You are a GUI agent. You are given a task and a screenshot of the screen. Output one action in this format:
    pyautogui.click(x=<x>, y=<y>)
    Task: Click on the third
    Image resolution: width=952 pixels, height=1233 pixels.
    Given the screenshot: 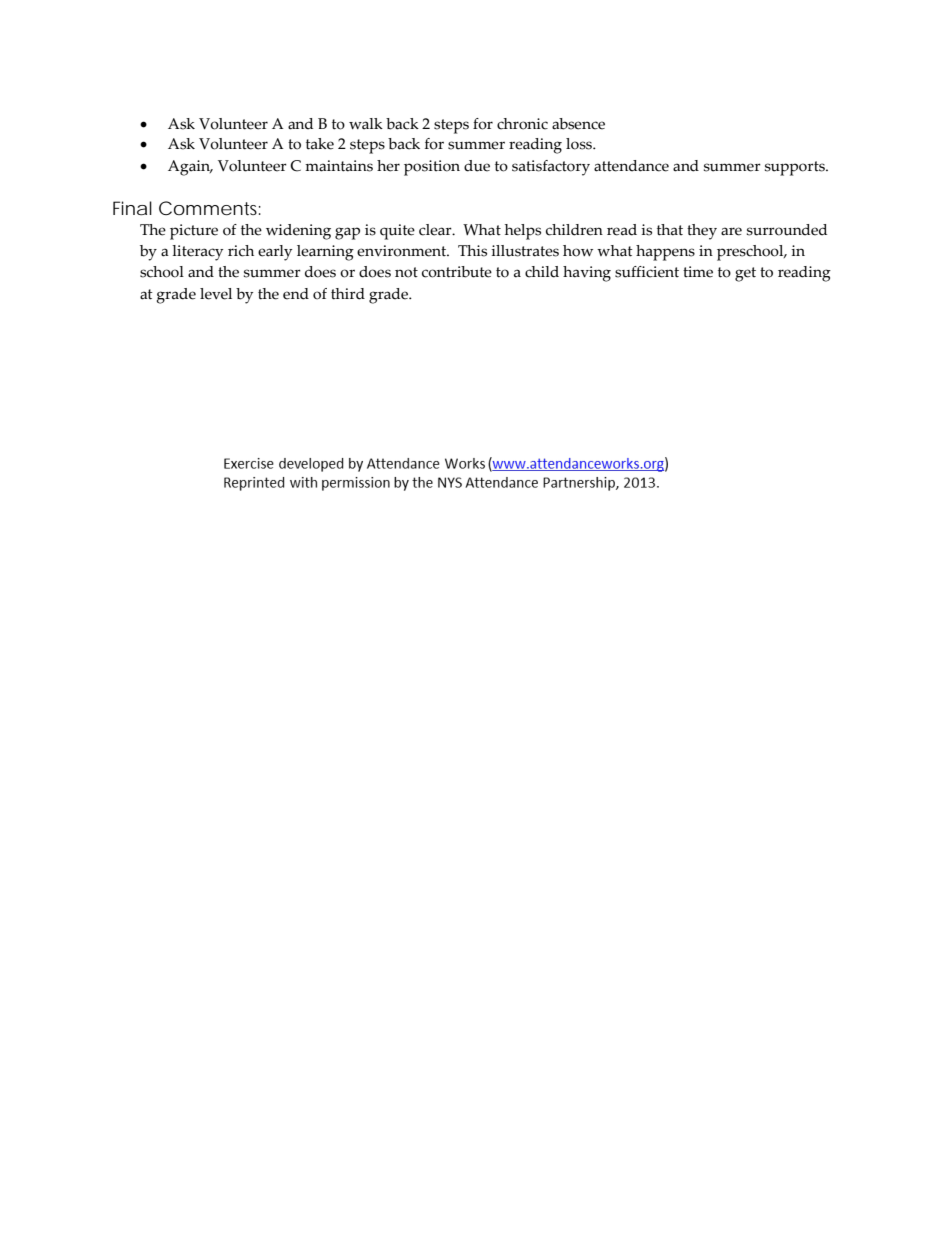 What is the action you would take?
    pyautogui.click(x=348, y=294)
